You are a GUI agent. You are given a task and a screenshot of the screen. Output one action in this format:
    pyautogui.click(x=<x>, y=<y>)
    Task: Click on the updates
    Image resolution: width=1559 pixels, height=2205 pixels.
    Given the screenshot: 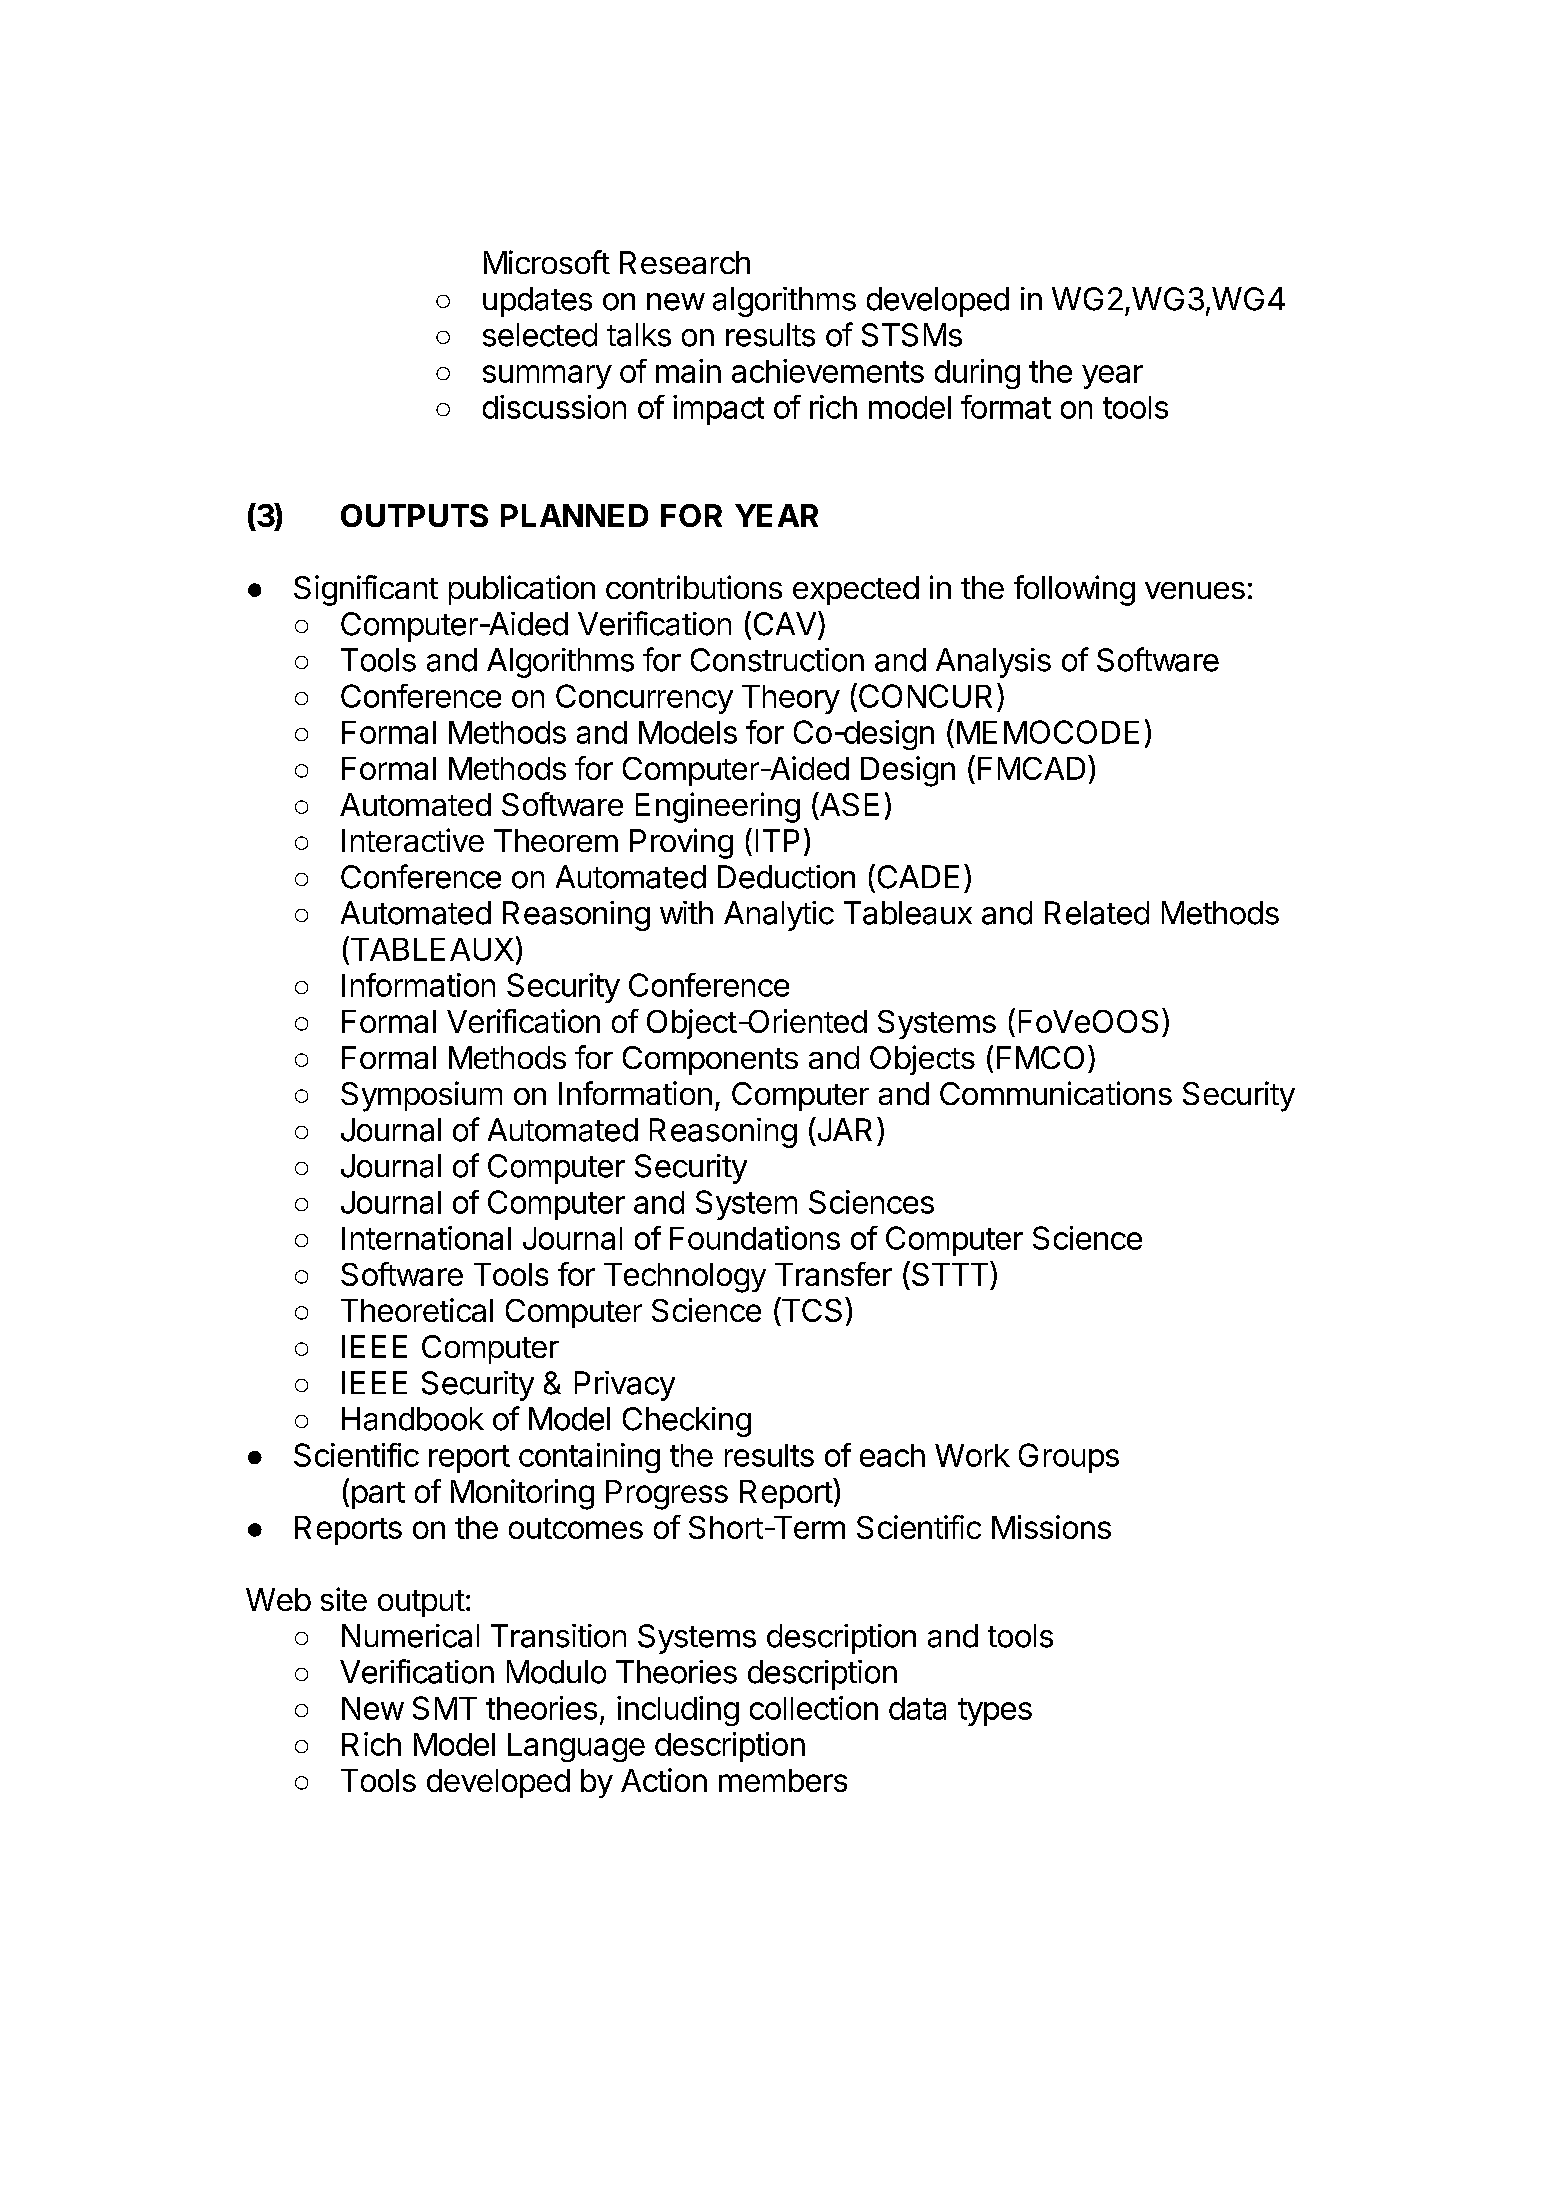 What is the action you would take?
    pyautogui.click(x=537, y=302)
